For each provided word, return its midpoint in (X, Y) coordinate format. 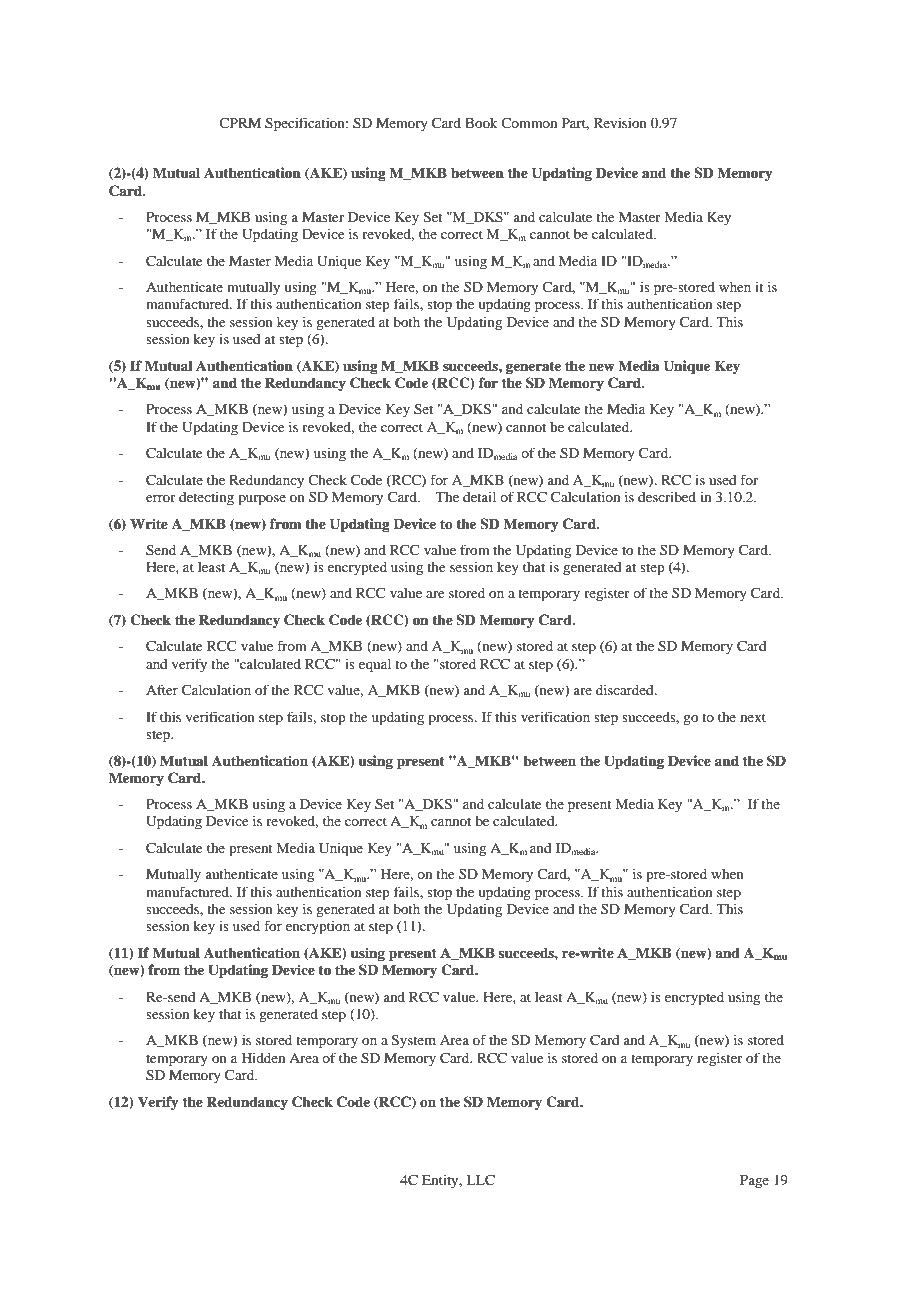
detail (479, 497)
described (667, 497)
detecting (206, 499)
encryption (318, 927)
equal (375, 666)
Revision (620, 122)
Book (481, 123)
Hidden (263, 1058)
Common (529, 122)
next (753, 717)
